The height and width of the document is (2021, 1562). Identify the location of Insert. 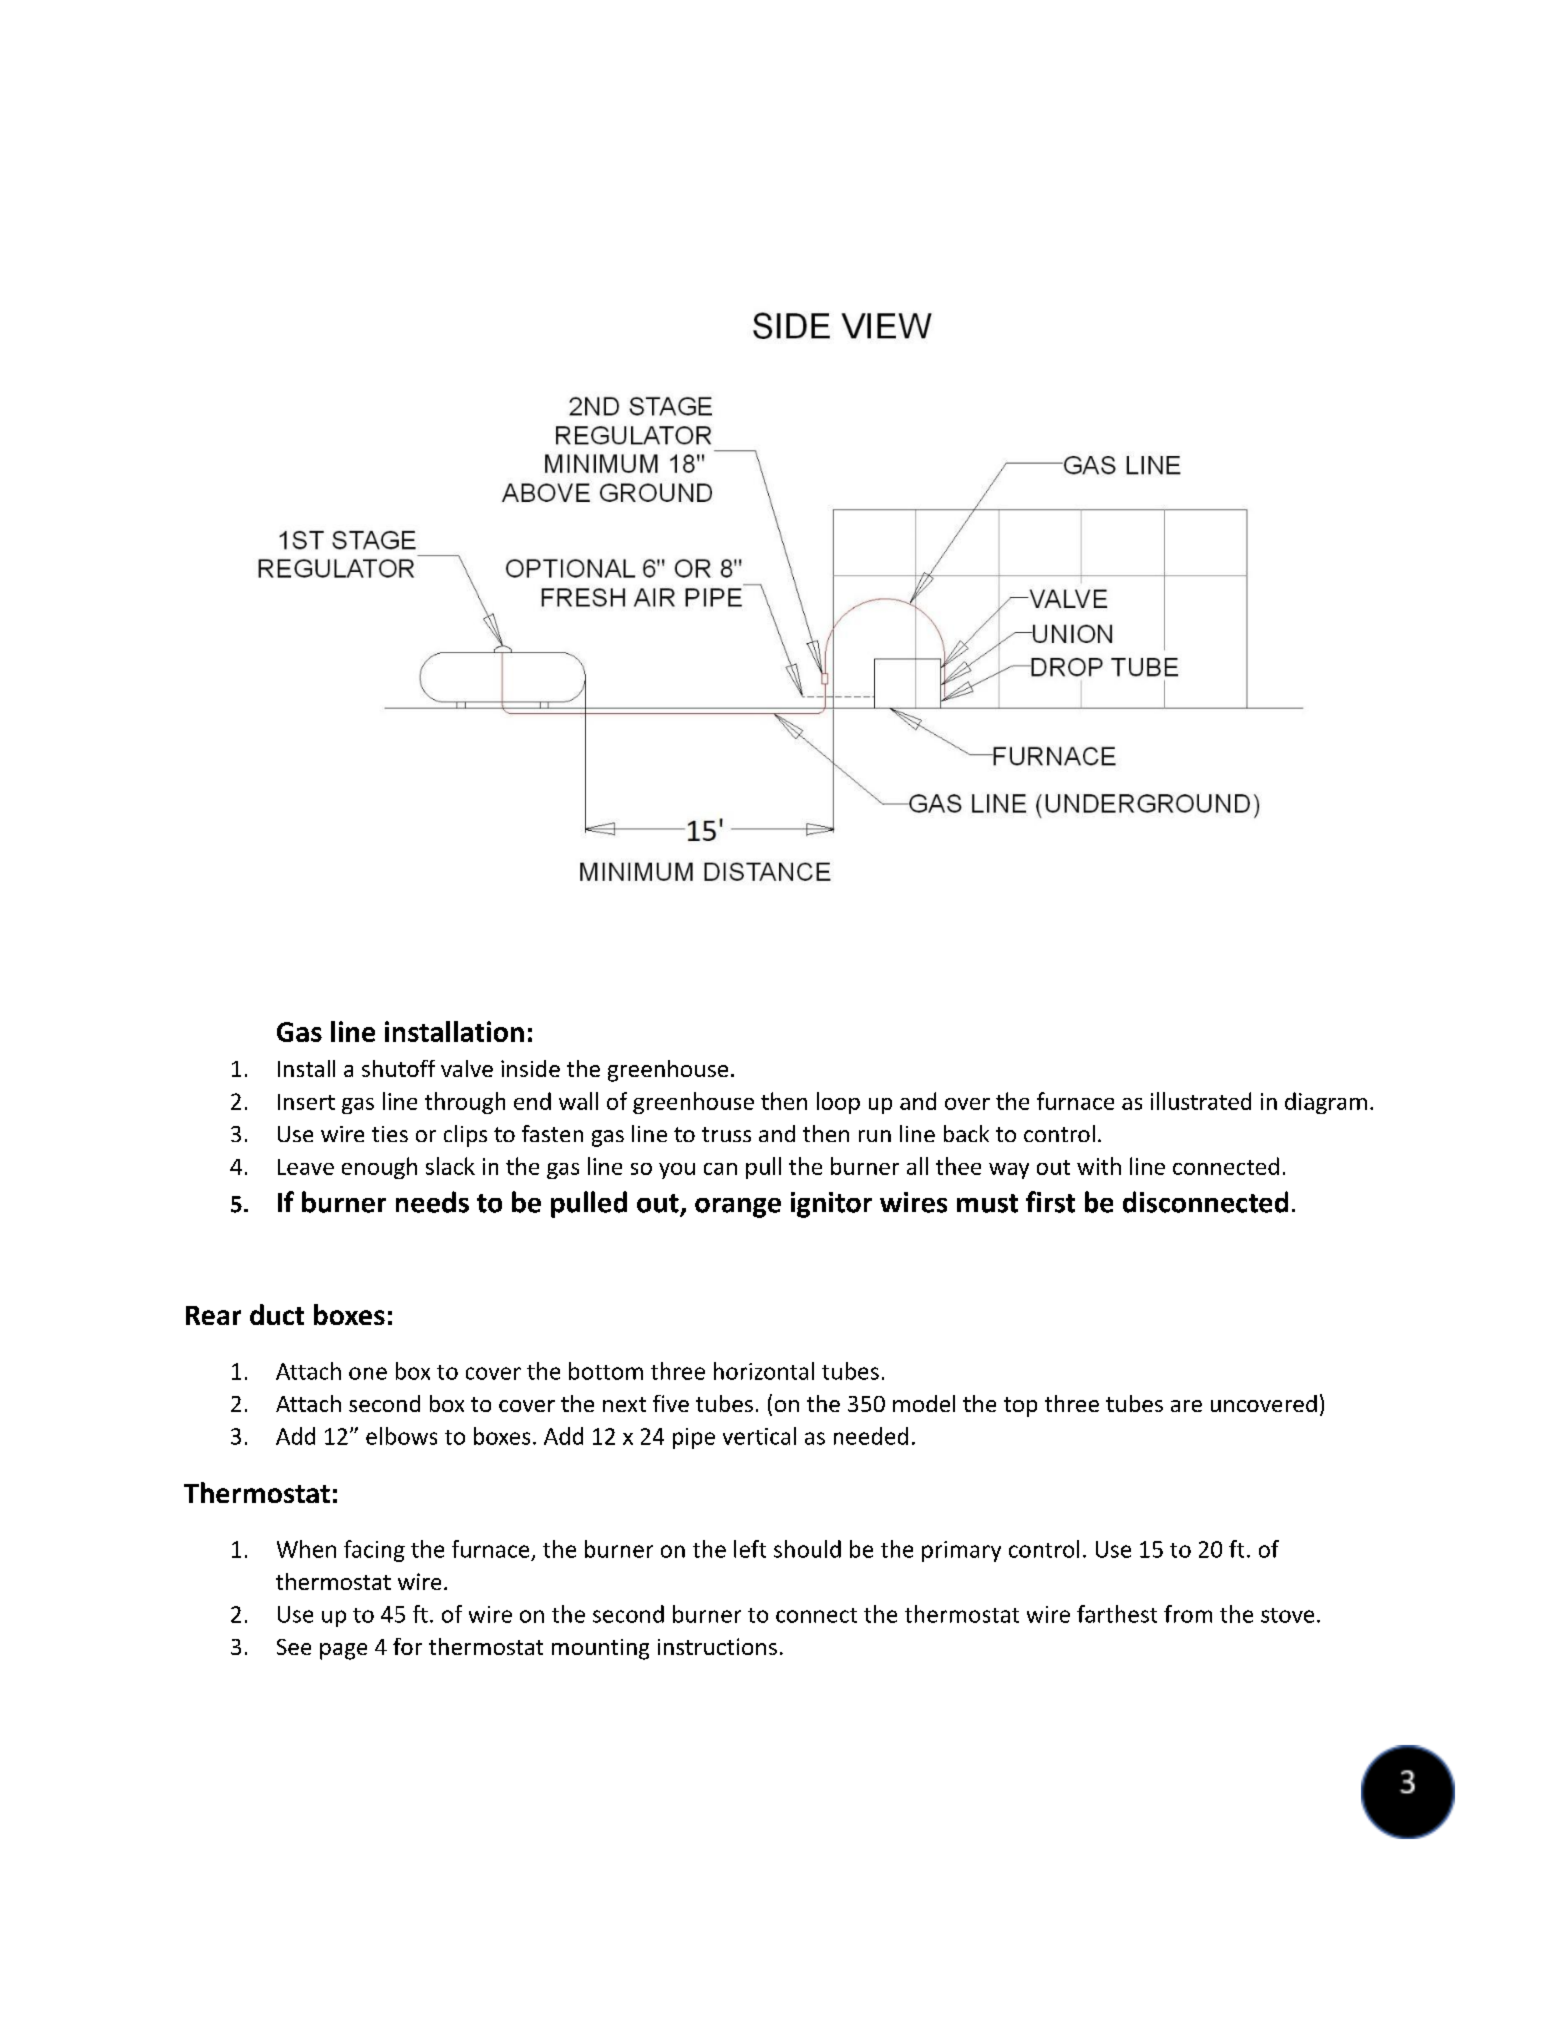
(306, 1102).
